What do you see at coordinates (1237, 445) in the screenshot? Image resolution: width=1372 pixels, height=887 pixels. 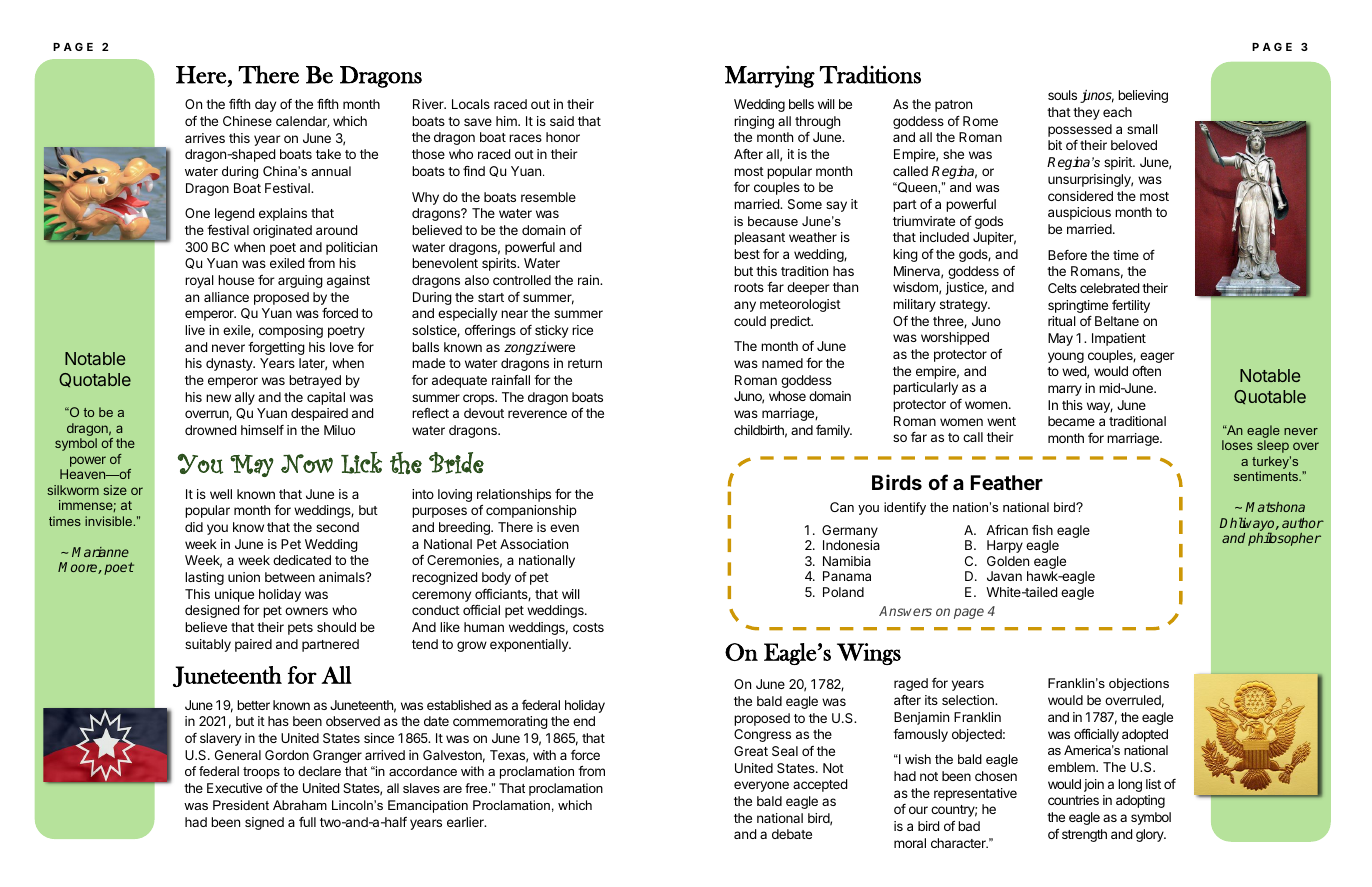 I see `loses` at bounding box center [1237, 445].
